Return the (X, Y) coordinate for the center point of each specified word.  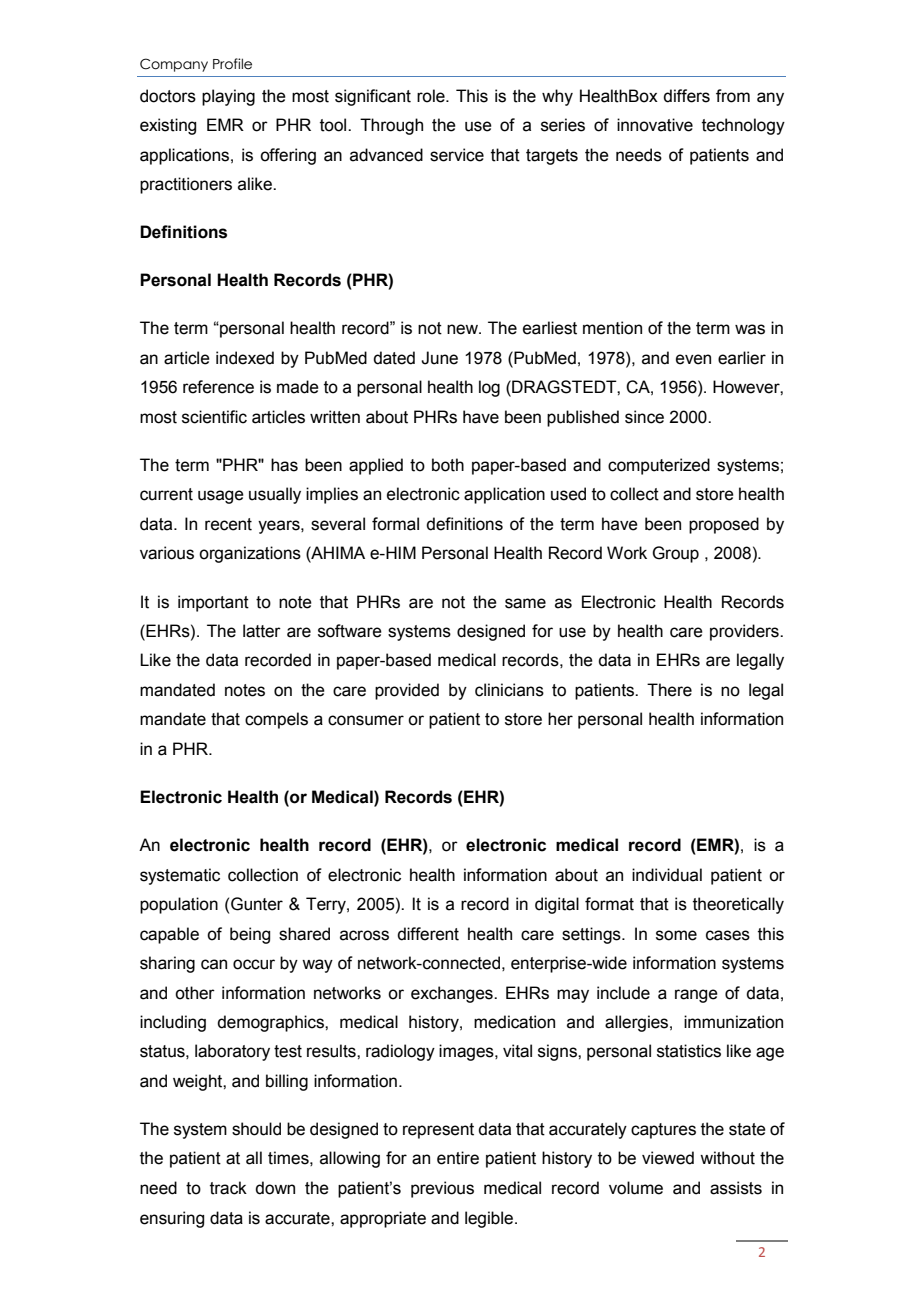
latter (262, 631)
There (669, 690)
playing (228, 97)
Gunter (257, 904)
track (228, 1188)
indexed (245, 358)
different (428, 934)
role (432, 96)
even (693, 359)
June (439, 358)
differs (686, 96)
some (676, 935)
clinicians (509, 690)
